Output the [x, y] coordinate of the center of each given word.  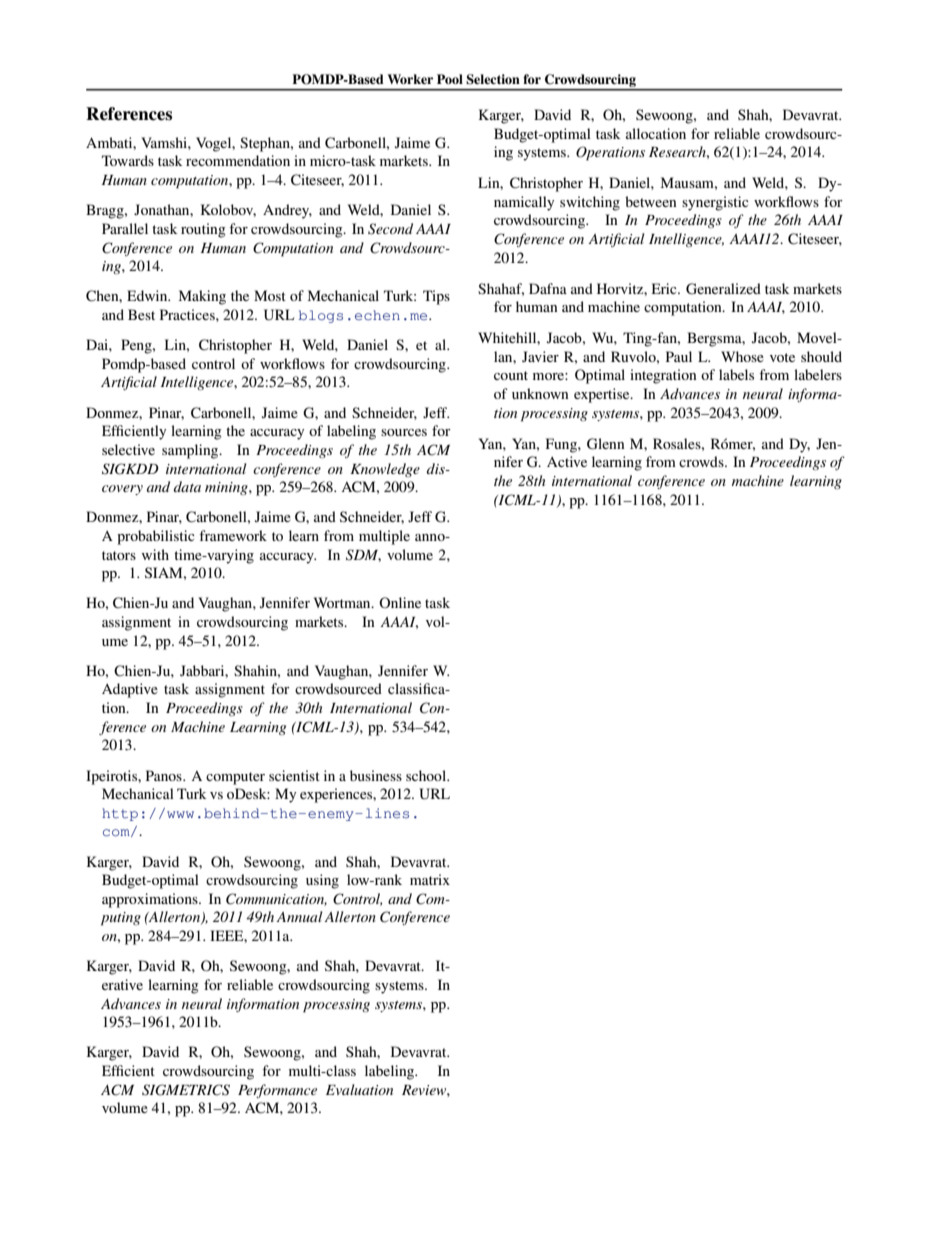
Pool [450, 79]
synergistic [715, 203]
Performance [277, 1091]
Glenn [606, 444]
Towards [128, 160]
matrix [430, 879]
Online [400, 602]
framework [233, 535]
